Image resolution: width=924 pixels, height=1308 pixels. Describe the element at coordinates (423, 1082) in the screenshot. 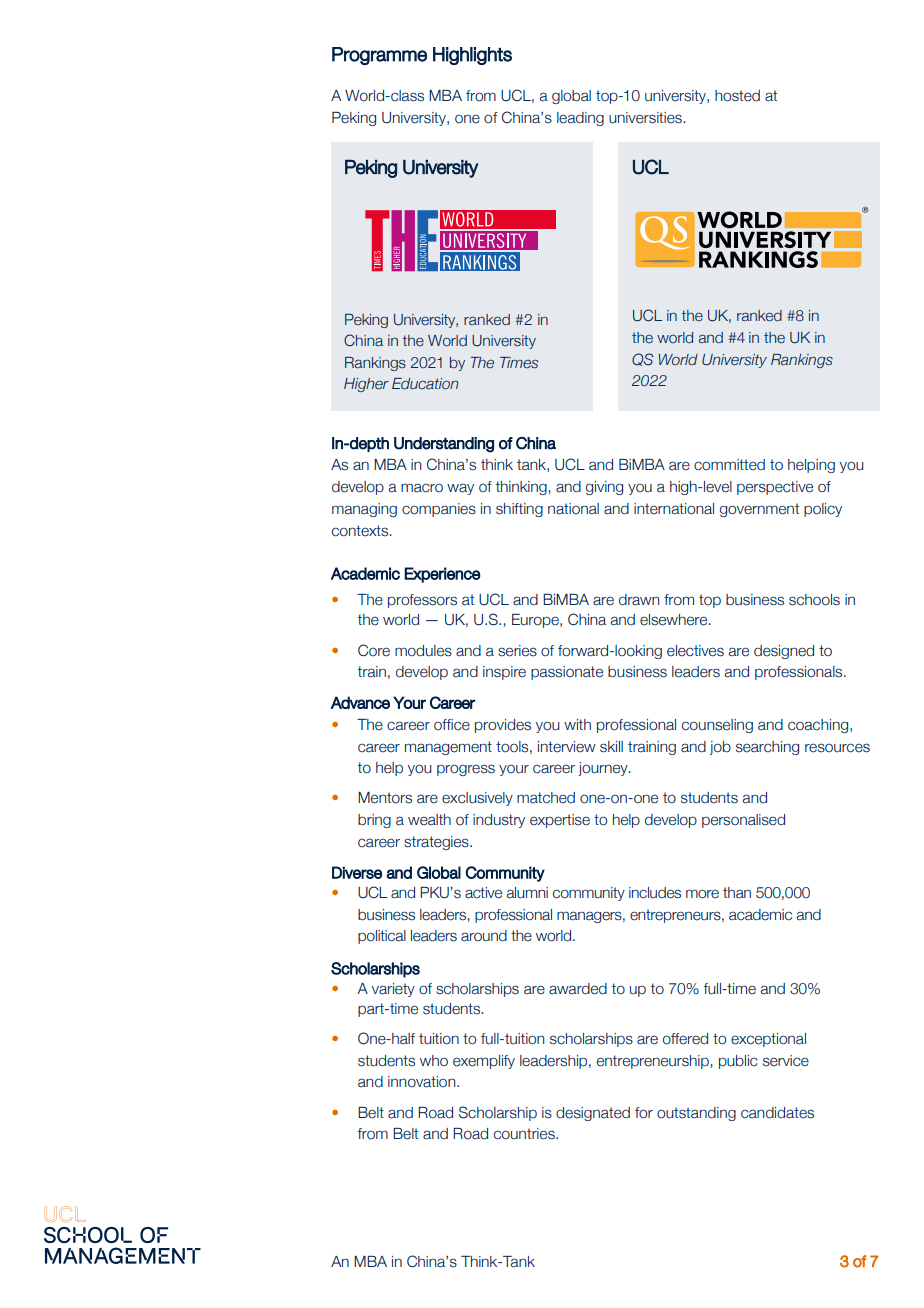

I see `innovation` at that location.
